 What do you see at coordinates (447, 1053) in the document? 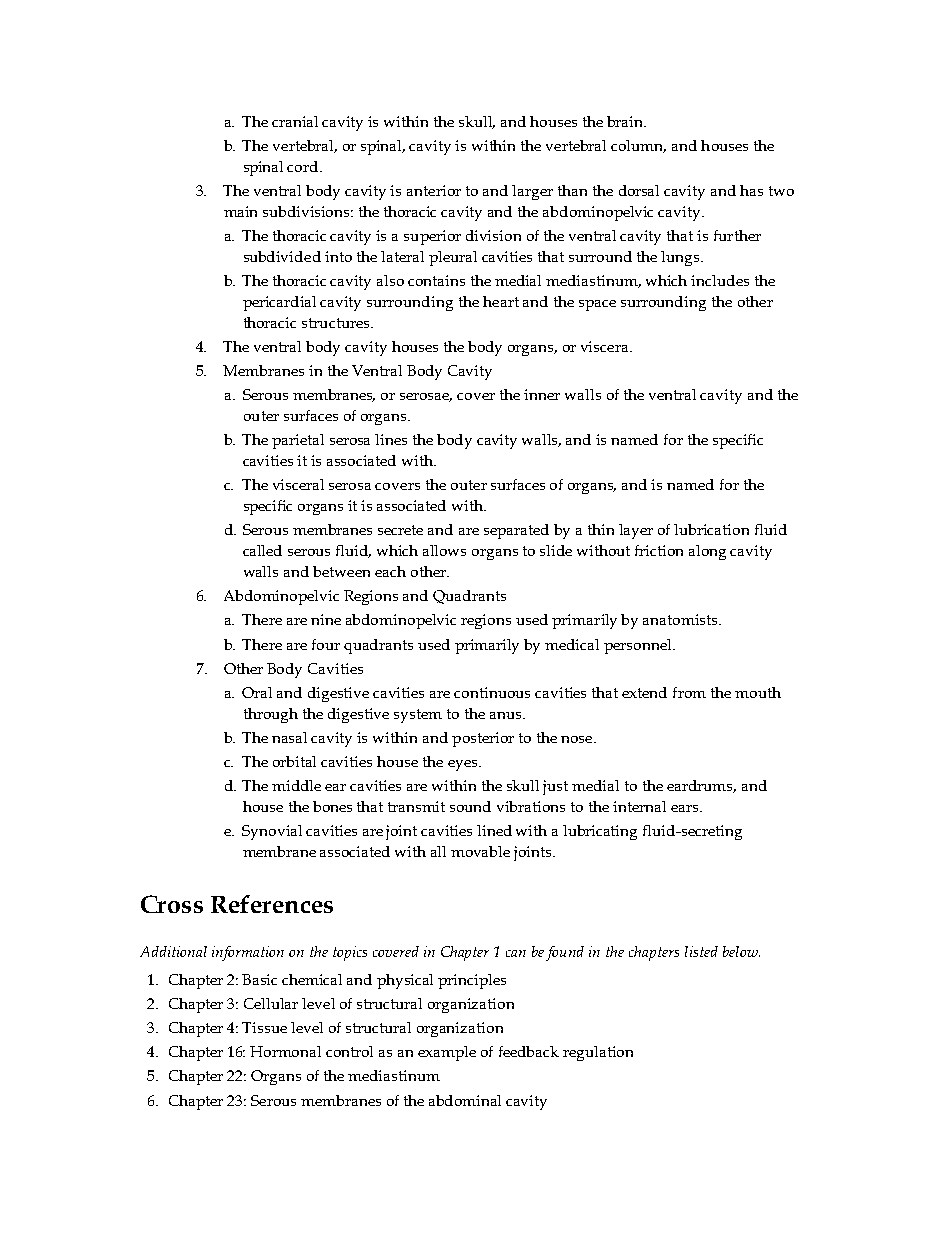
I see `example` at bounding box center [447, 1053].
